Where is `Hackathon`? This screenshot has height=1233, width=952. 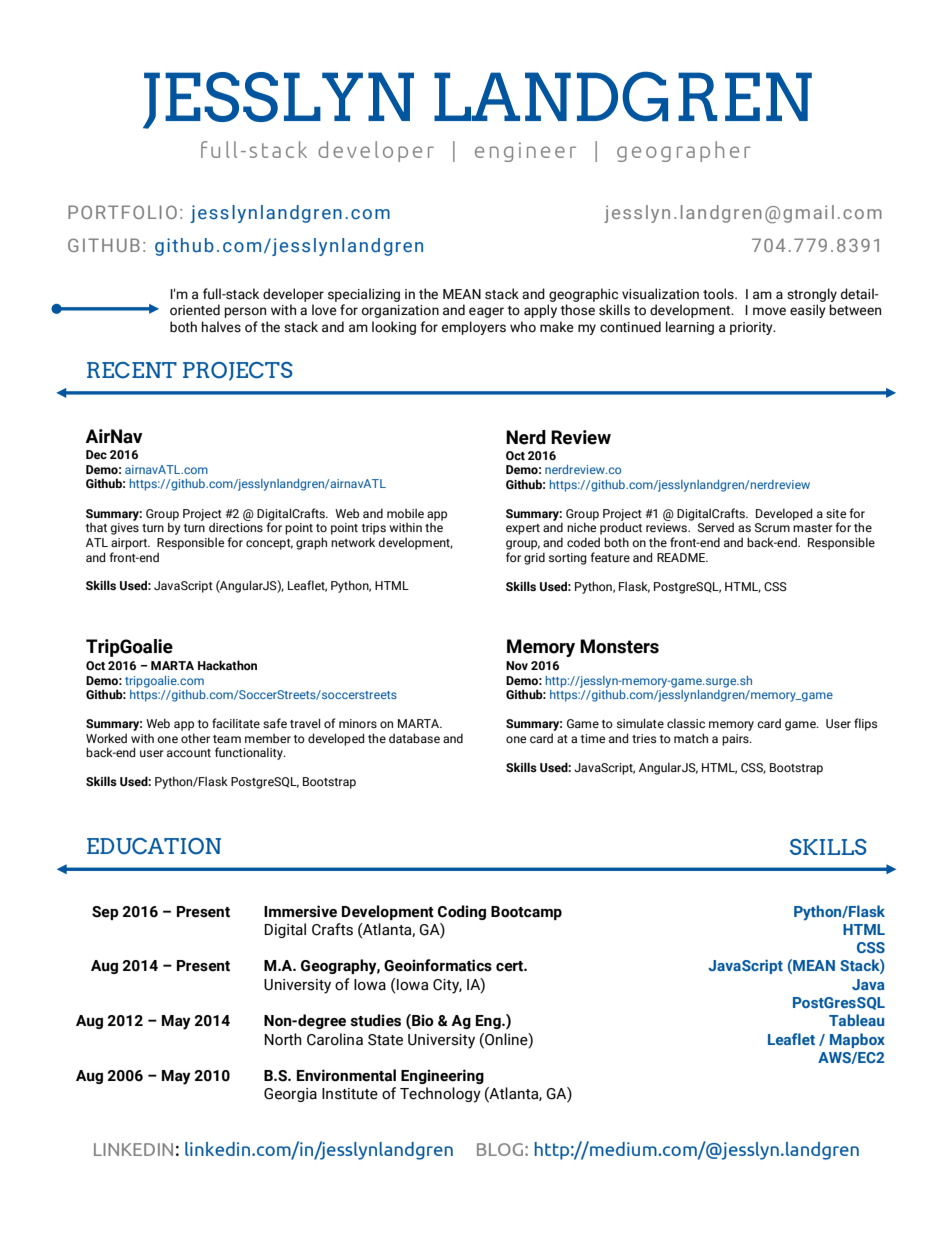
Hackathon is located at coordinates (227, 665).
